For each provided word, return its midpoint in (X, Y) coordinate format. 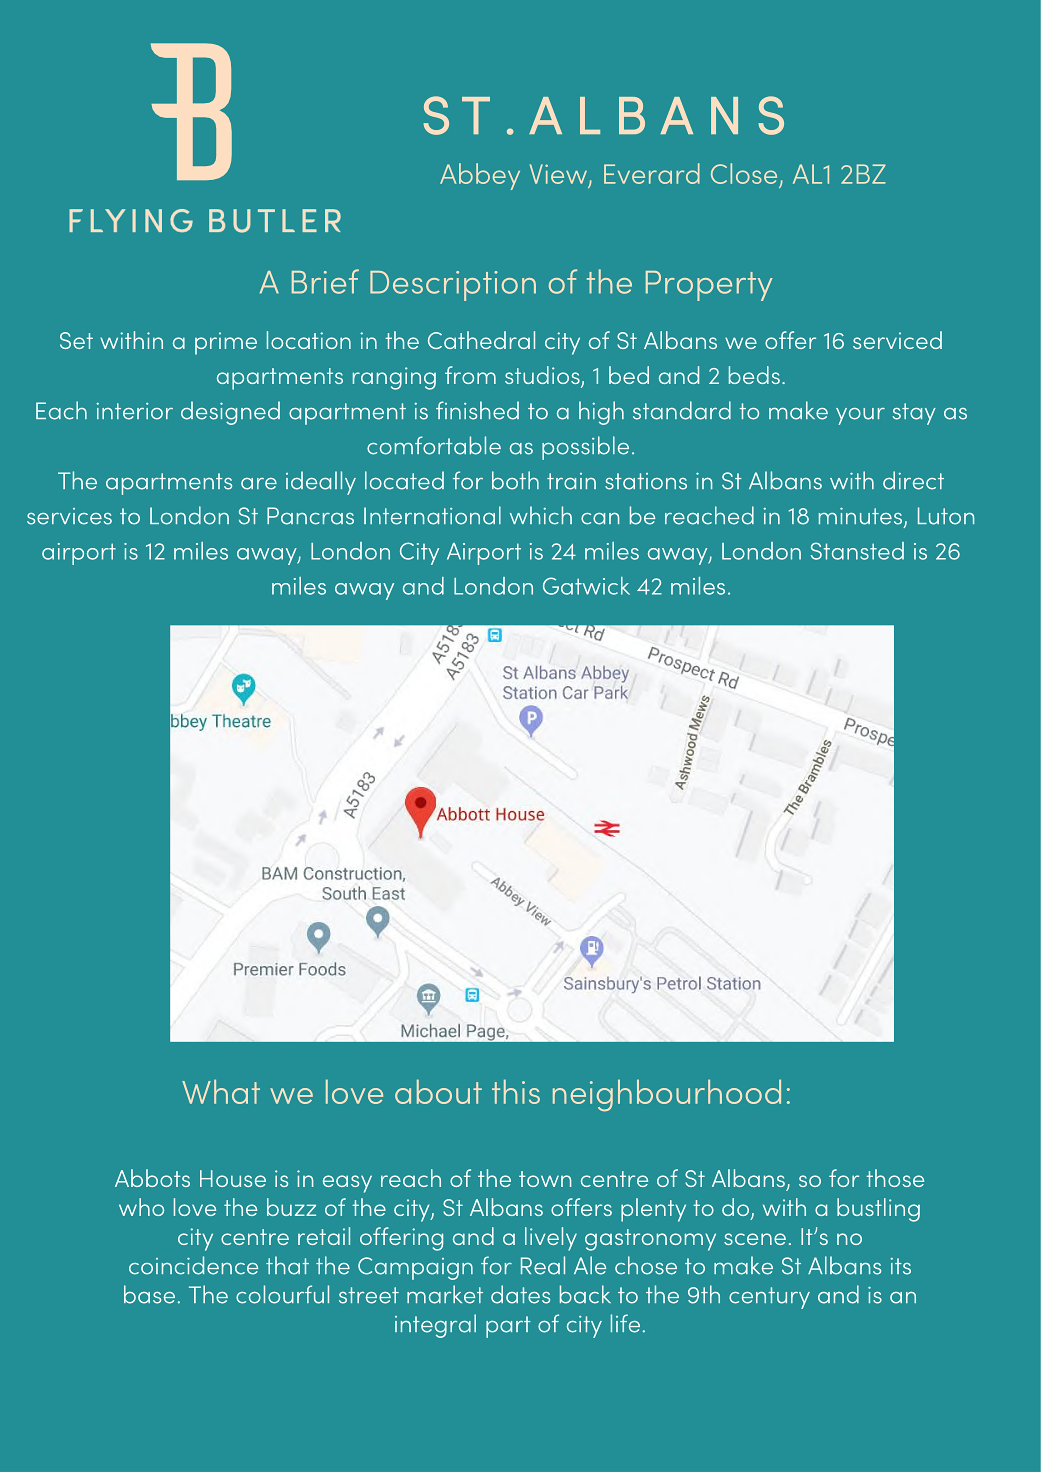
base (149, 1294)
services (69, 516)
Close (744, 173)
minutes (862, 517)
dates (520, 1294)
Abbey (480, 176)
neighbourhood (667, 1095)
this (516, 1091)
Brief (325, 281)
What (221, 1091)
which (541, 515)
